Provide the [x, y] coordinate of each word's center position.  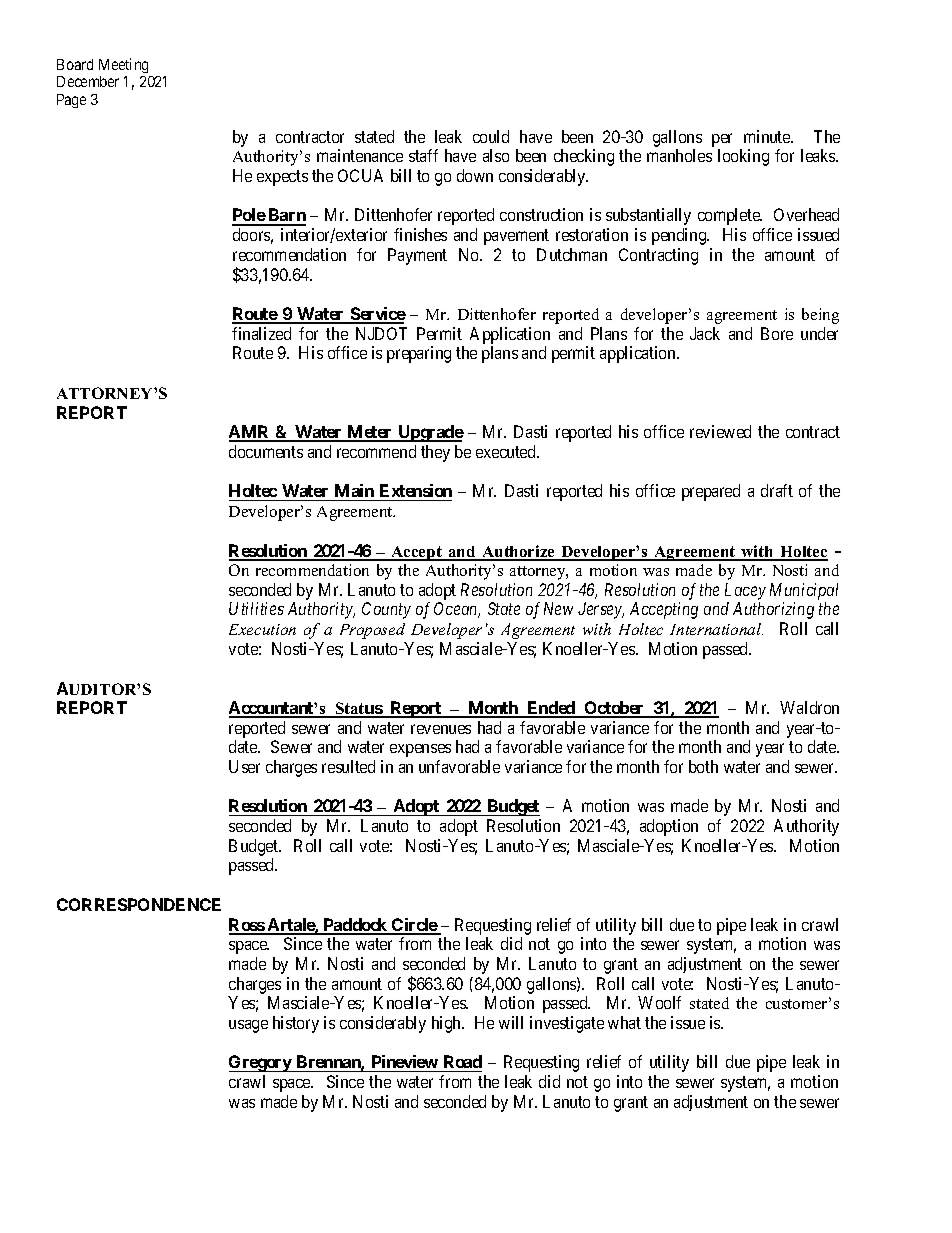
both [703, 766]
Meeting [123, 65]
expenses [420, 750]
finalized [261, 333]
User [244, 766]
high [448, 1024]
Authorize [518, 552]
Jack [705, 333]
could [491, 136]
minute [768, 136]
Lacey [745, 591]
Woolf [659, 1002]
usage [248, 1026]
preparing [419, 354]
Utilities [256, 608]
